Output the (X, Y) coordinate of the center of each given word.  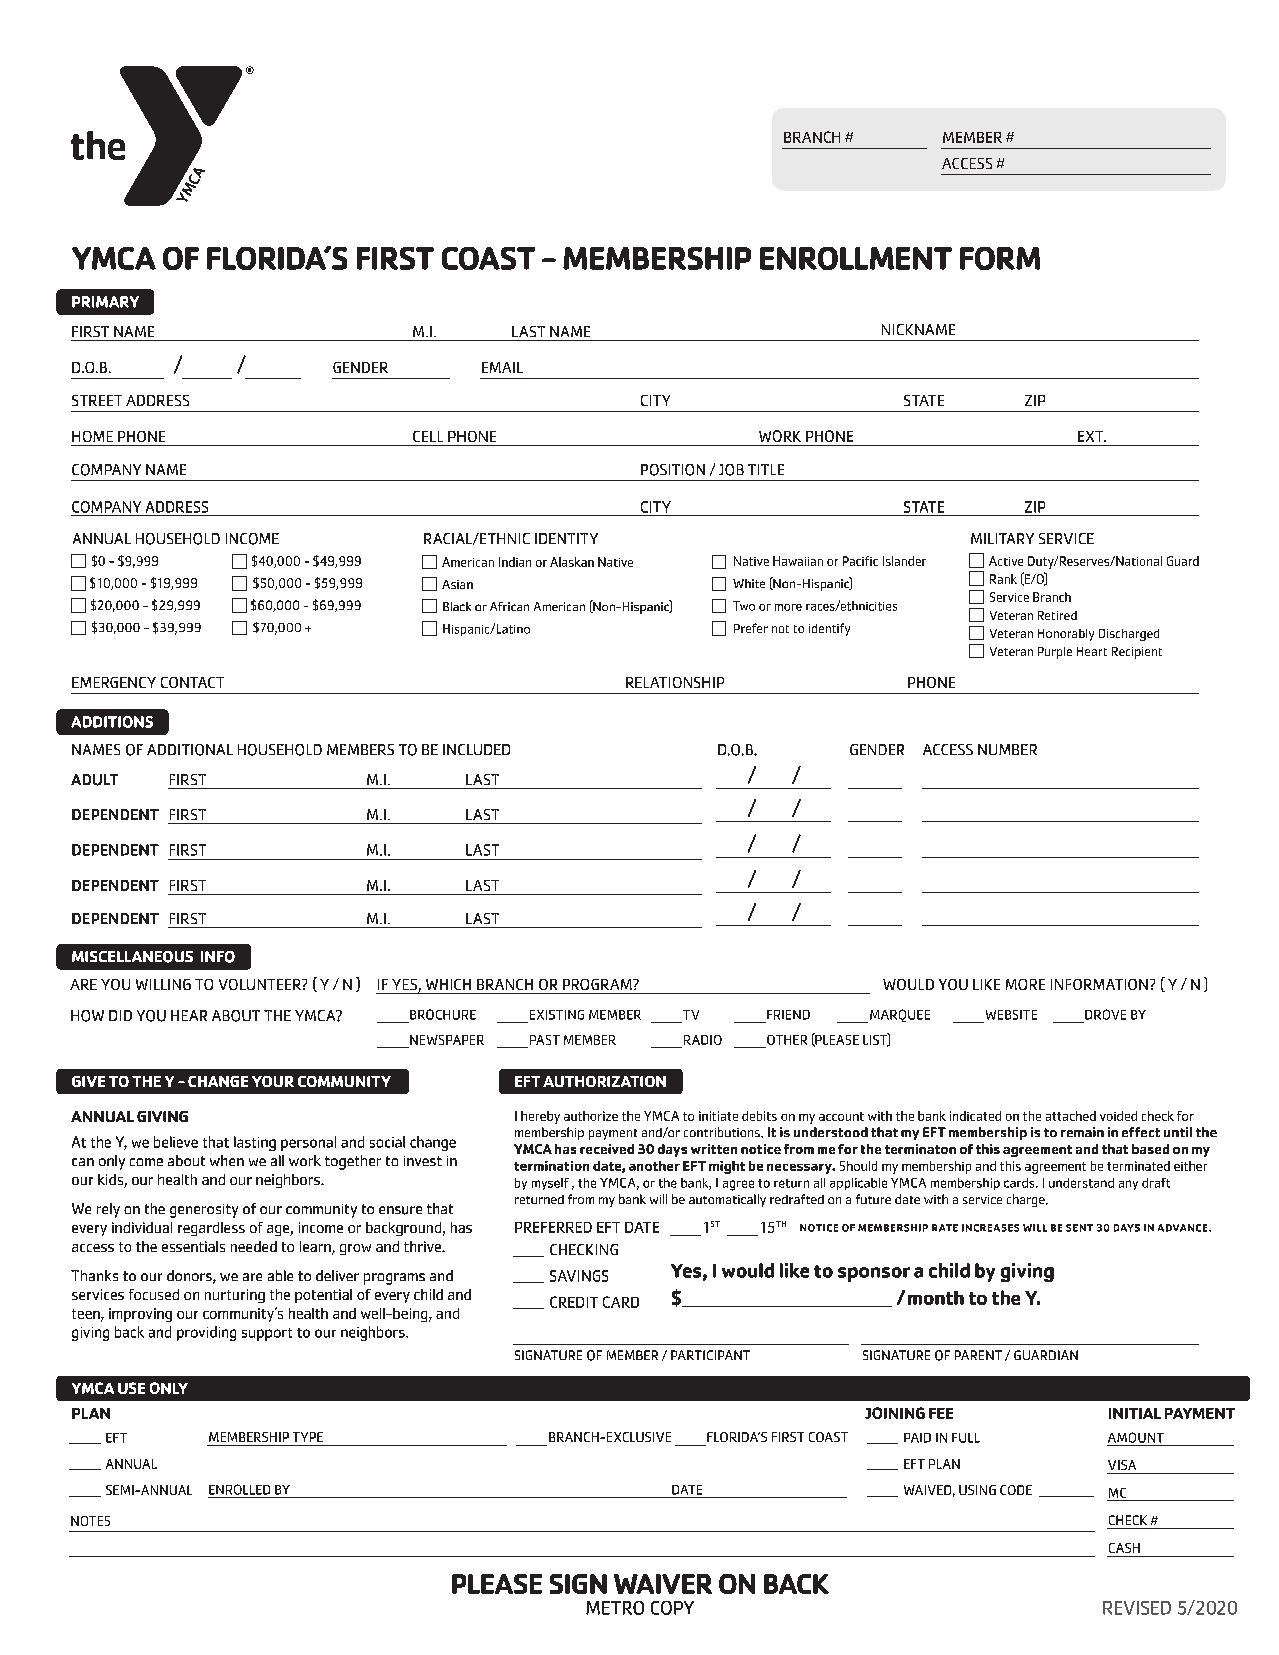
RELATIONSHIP (675, 682)
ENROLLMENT (856, 258)
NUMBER (1007, 749)
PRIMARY (105, 302)
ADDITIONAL (190, 750)
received (607, 1149)
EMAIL (502, 367)
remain (1082, 1132)
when (227, 1160)
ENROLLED (239, 1489)
